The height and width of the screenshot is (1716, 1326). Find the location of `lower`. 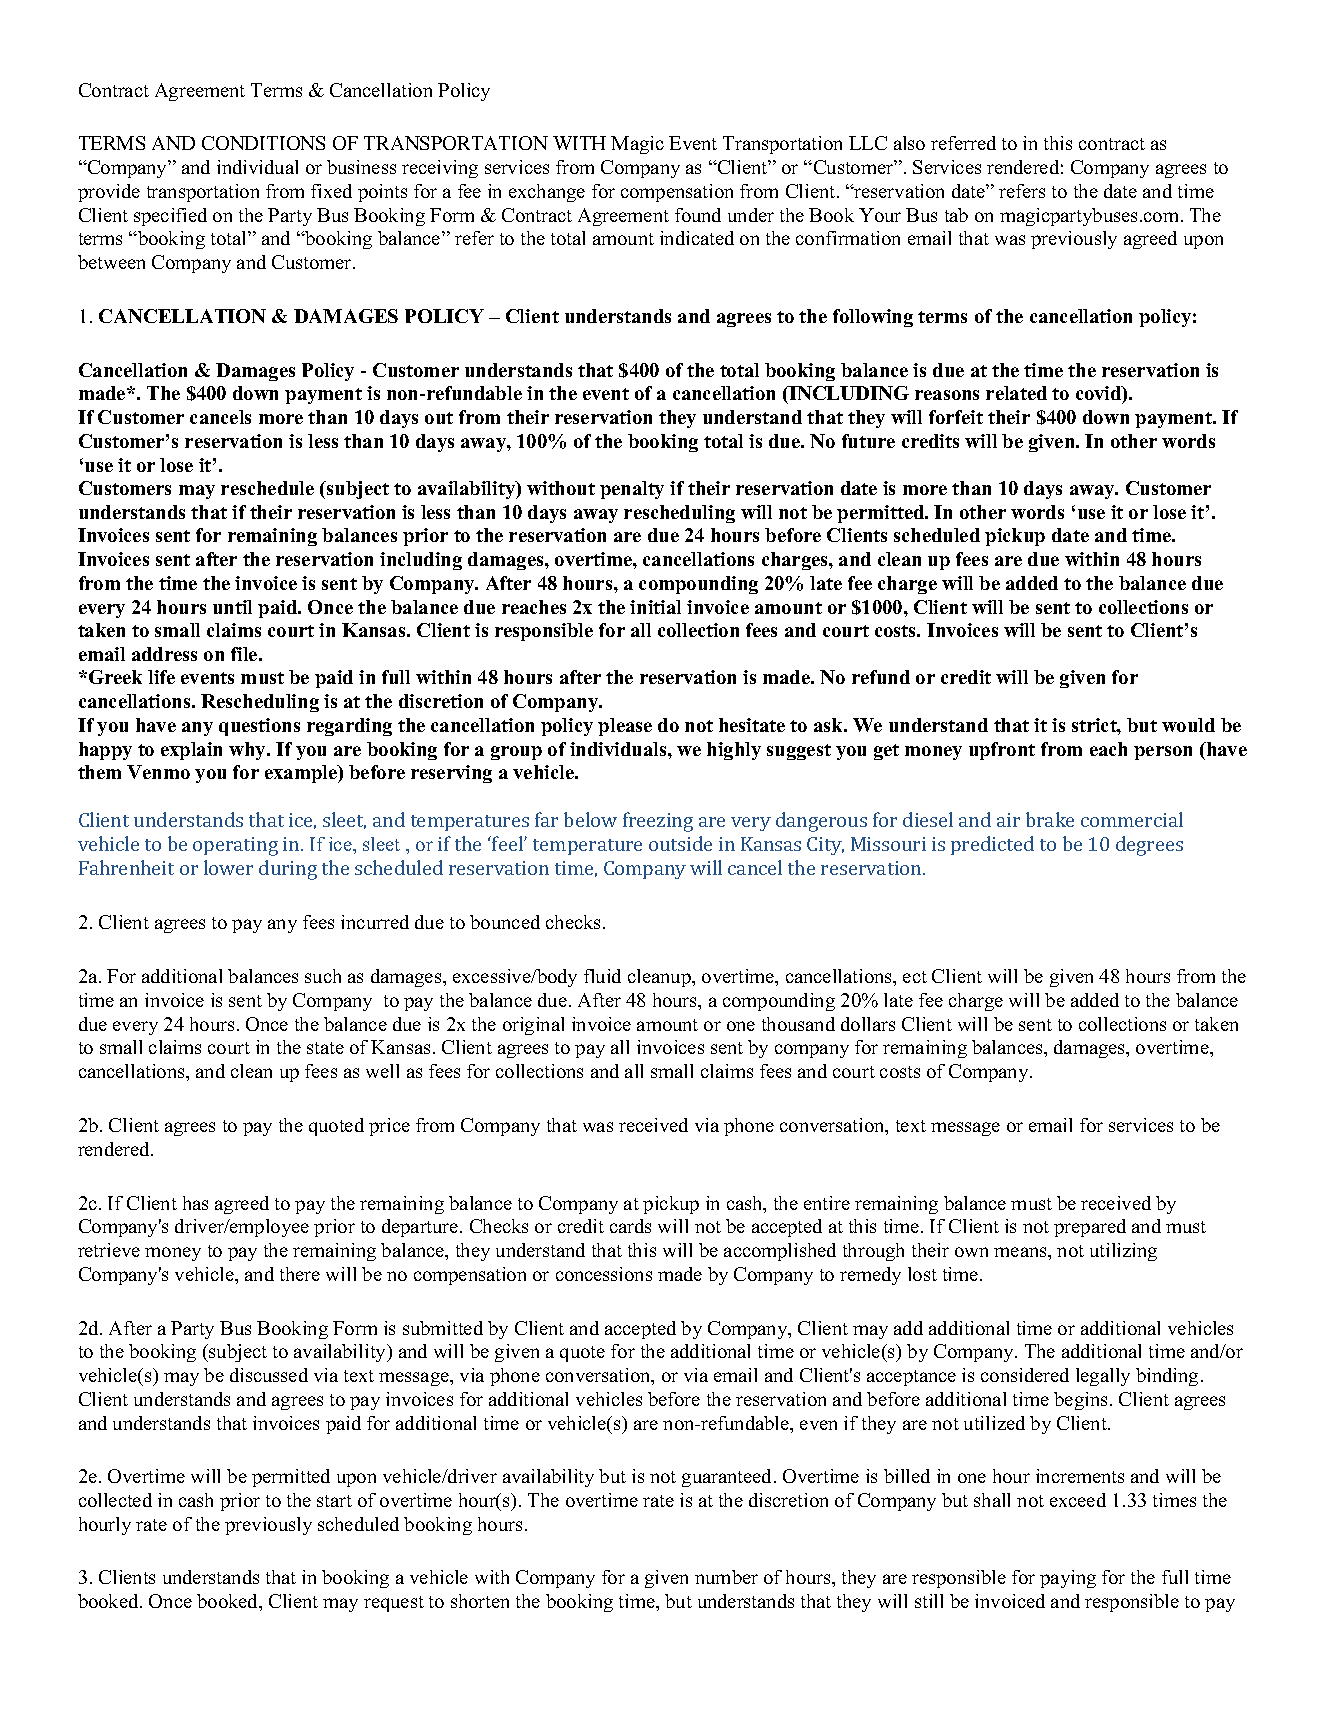

lower is located at coordinates (228, 867).
